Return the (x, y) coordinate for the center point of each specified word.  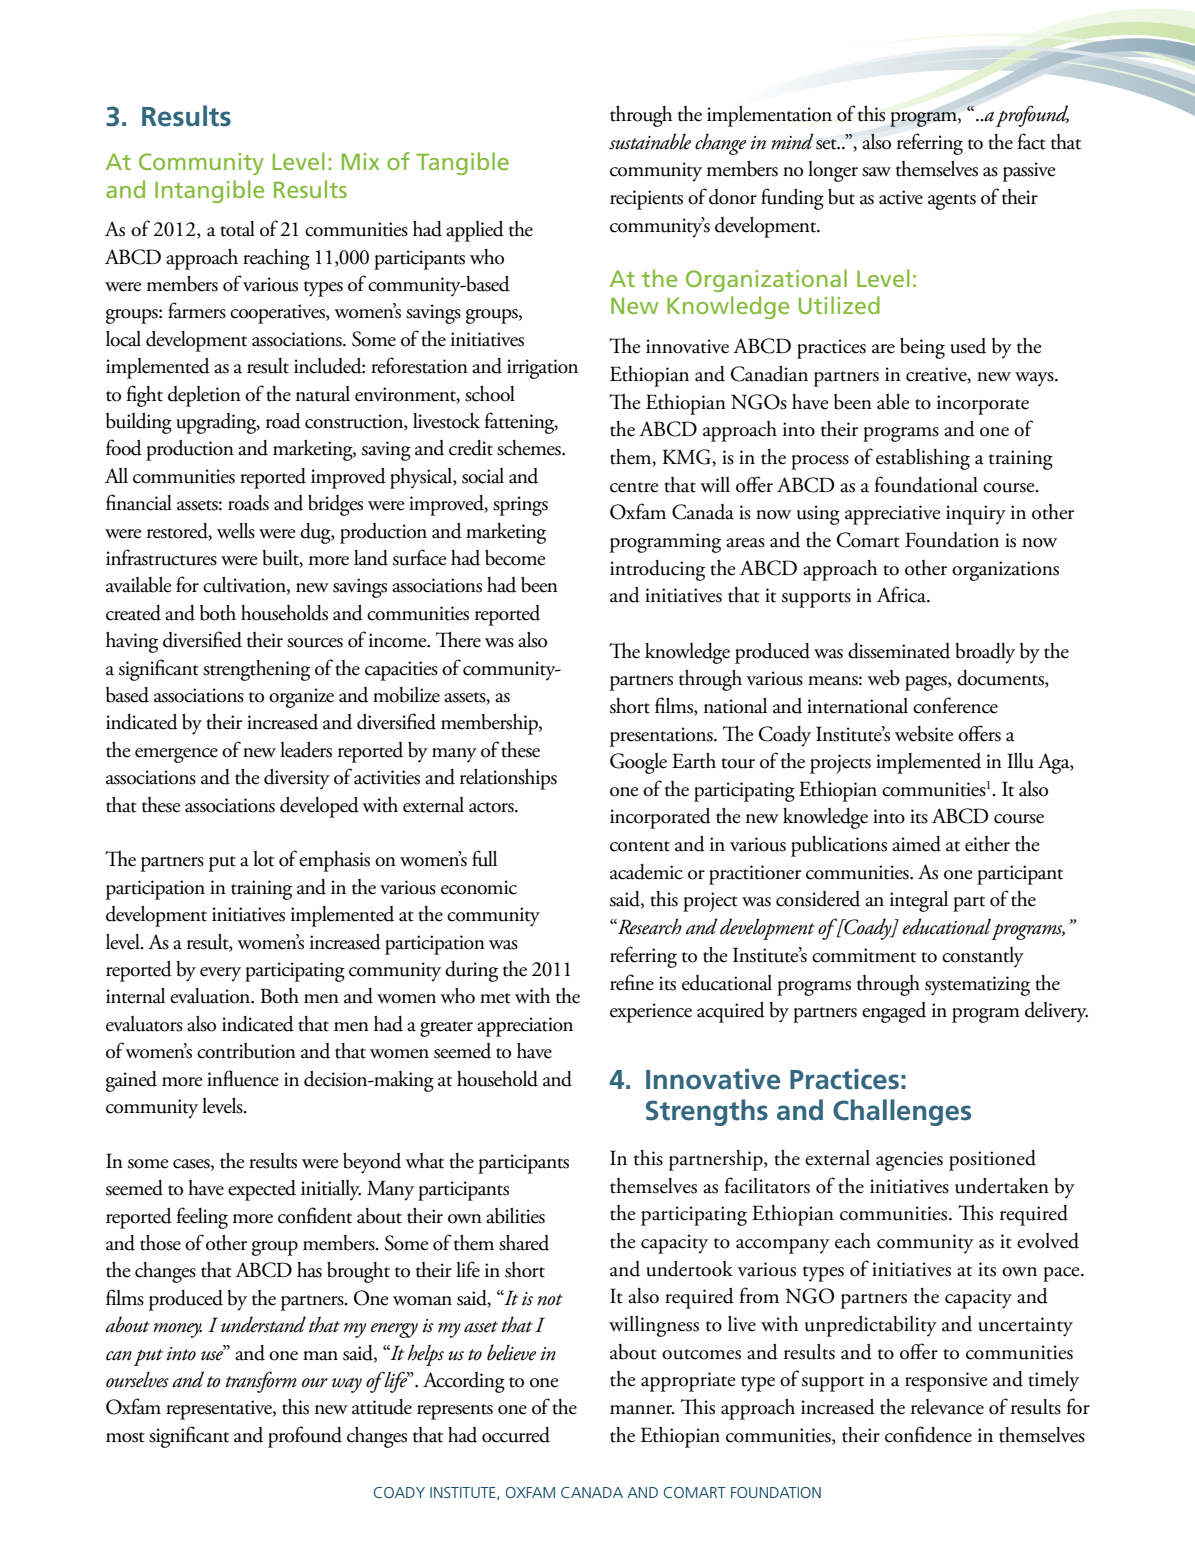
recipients (646, 200)
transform (261, 1382)
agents (952, 202)
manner (642, 1410)
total (237, 229)
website (924, 734)
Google (638, 763)
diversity (297, 779)
